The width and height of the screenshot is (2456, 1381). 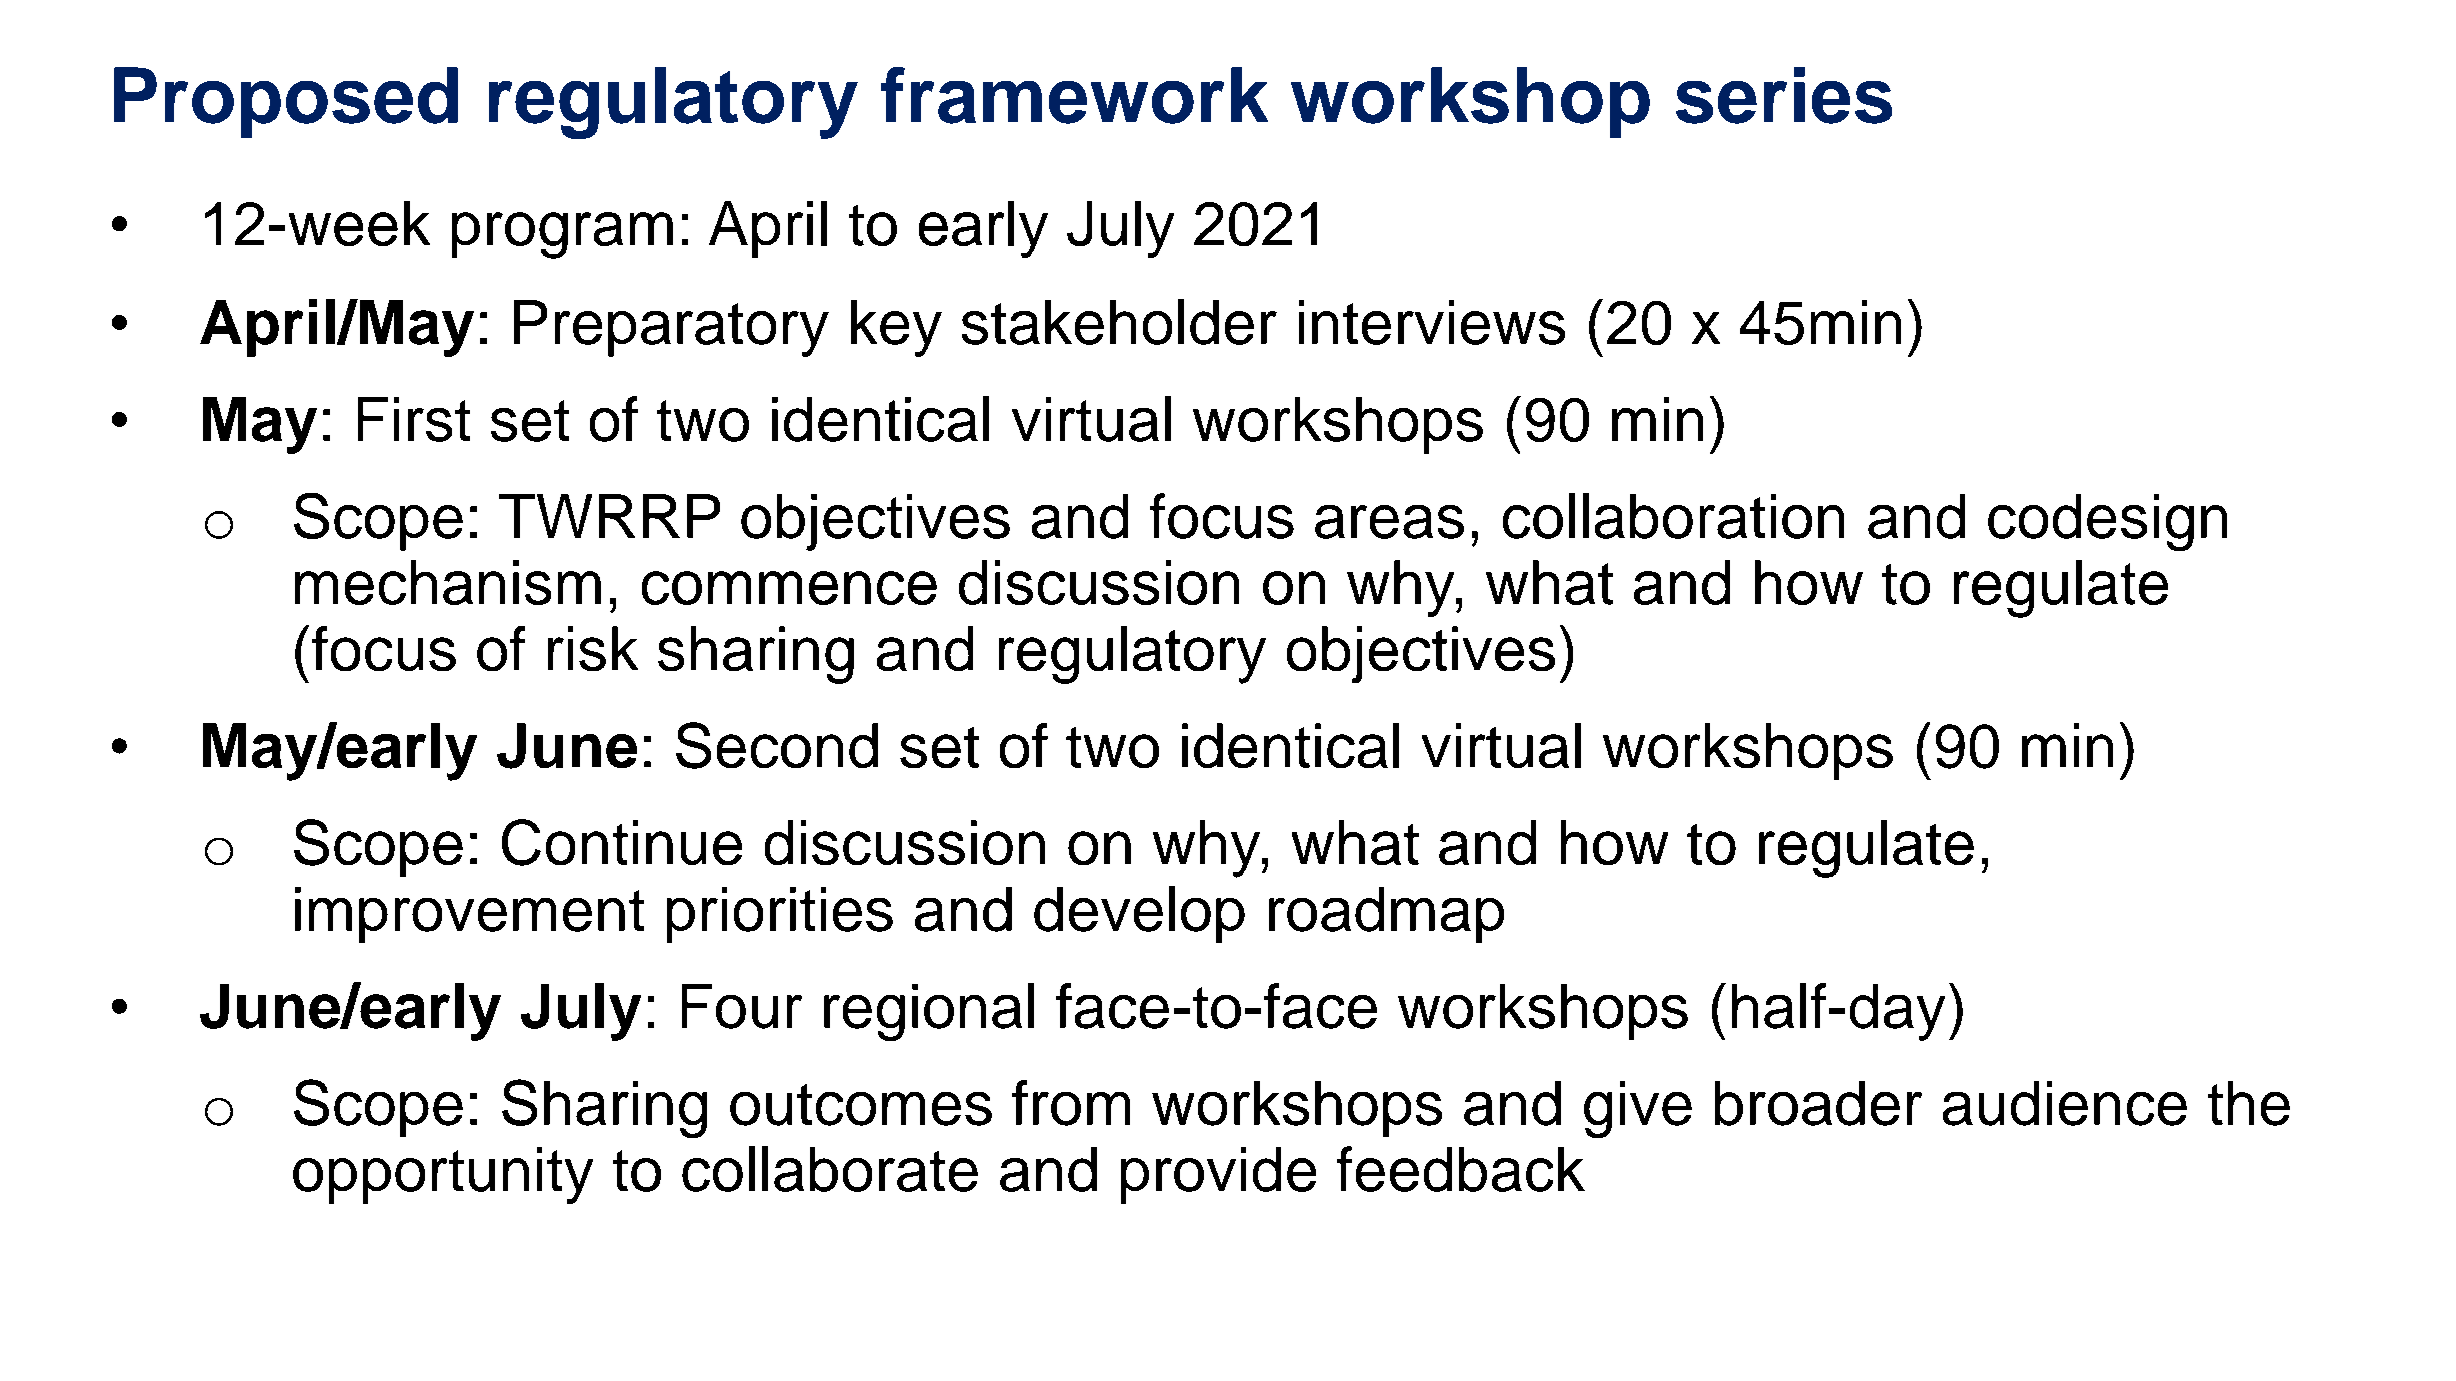 I want to click on areas, so click(x=1389, y=522).
